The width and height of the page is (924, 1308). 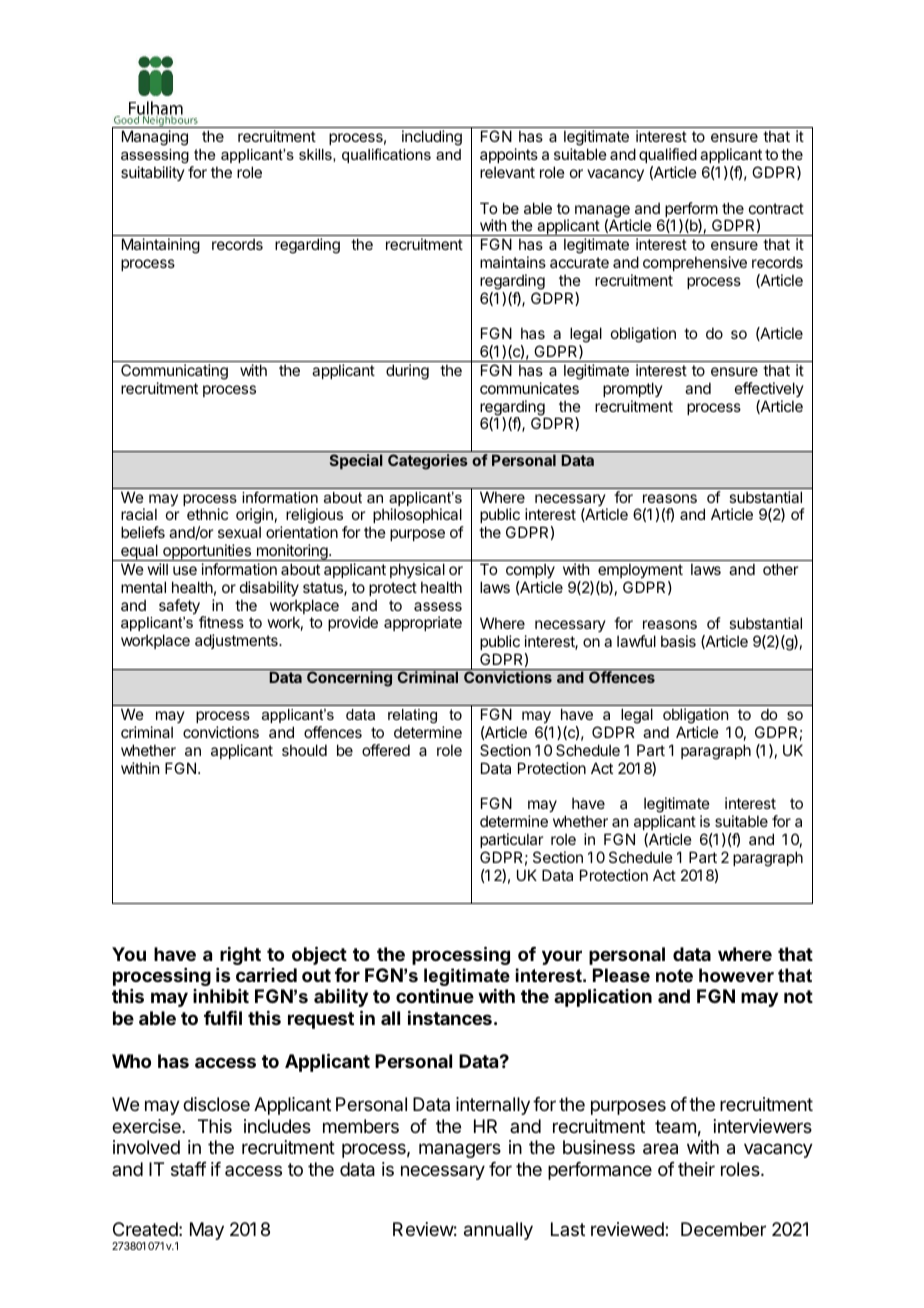 What do you see at coordinates (240, 956) in the page?
I see `right` at bounding box center [240, 956].
